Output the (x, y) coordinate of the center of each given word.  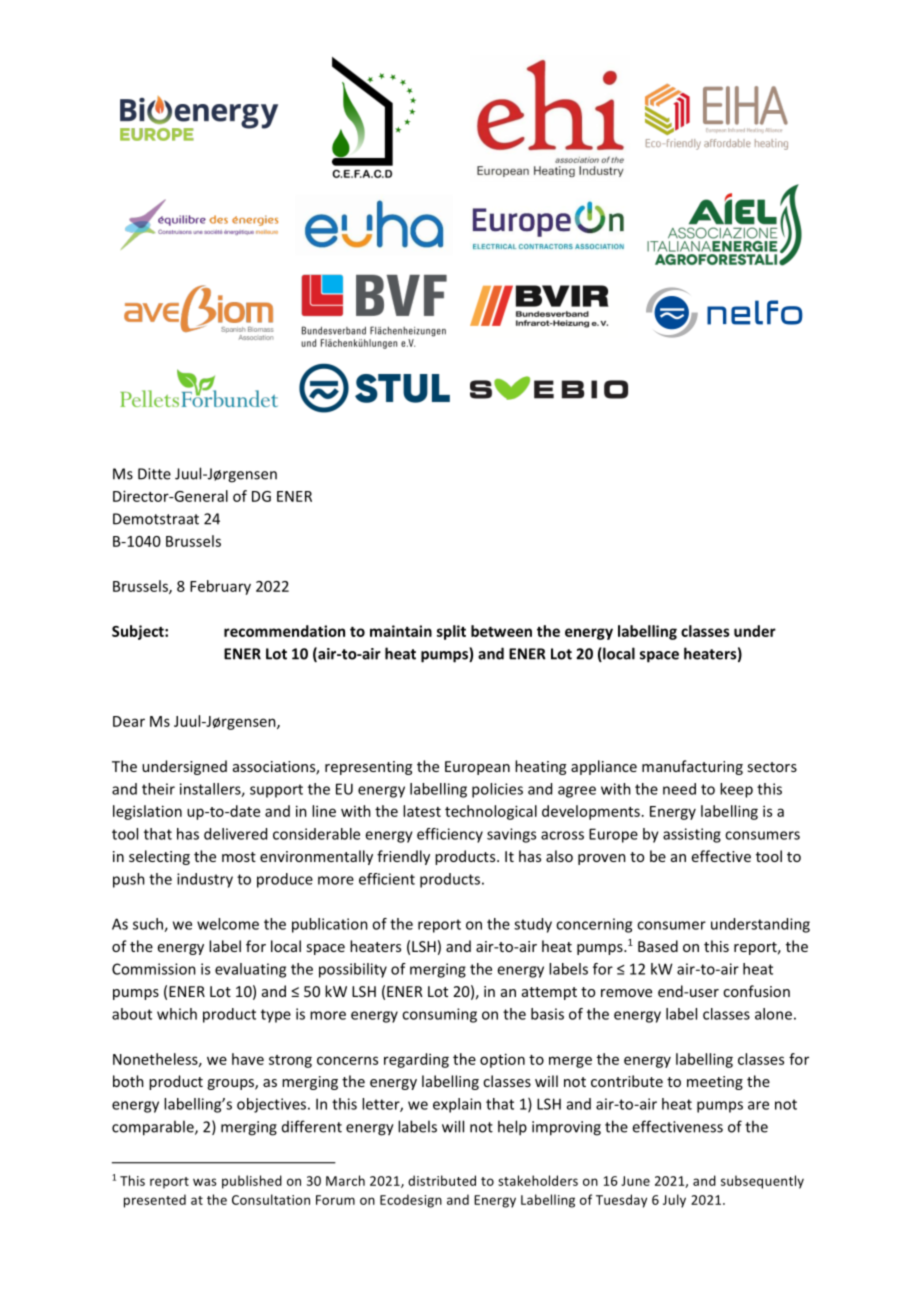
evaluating (250, 970)
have (248, 1059)
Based (658, 946)
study (533, 925)
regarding (416, 1060)
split (451, 632)
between (501, 631)
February (220, 587)
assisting (692, 835)
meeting (715, 1083)
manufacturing (692, 767)
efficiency (450, 835)
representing (368, 768)
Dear (129, 721)
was (205, 1182)
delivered (235, 834)
